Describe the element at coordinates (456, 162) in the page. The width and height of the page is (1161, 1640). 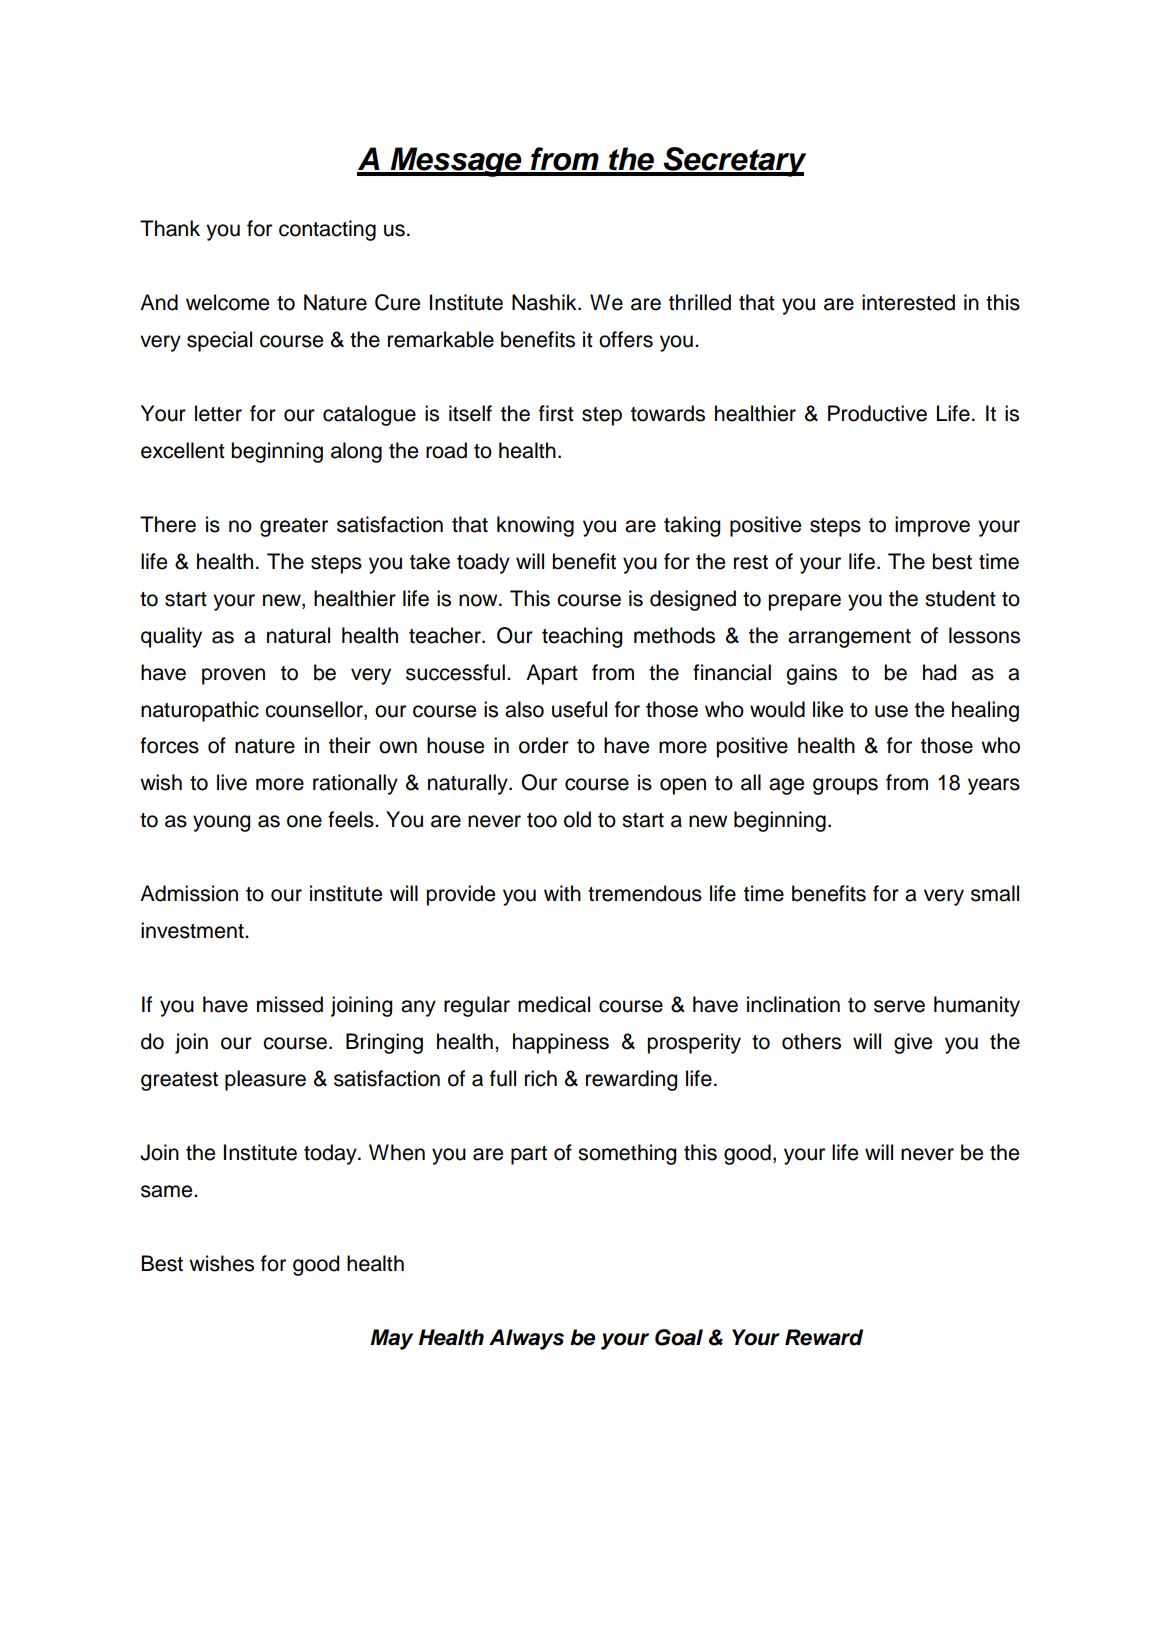
I see `Message` at that location.
